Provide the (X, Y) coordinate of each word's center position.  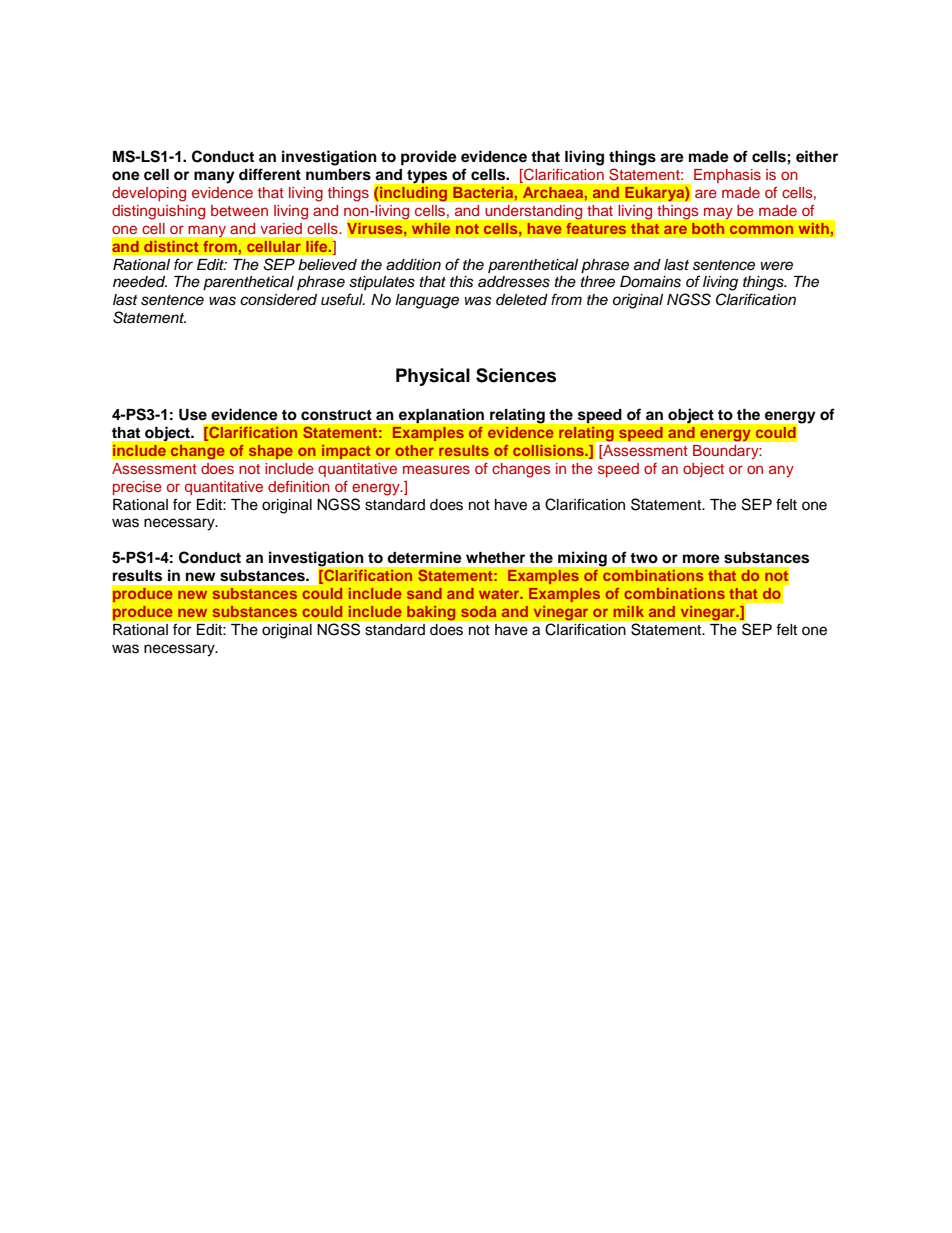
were (777, 266)
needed (140, 282)
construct (336, 415)
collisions (549, 450)
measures (436, 469)
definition (299, 486)
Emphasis (727, 176)
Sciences (516, 375)
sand (424, 593)
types (427, 176)
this (462, 282)
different (270, 174)
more (701, 559)
